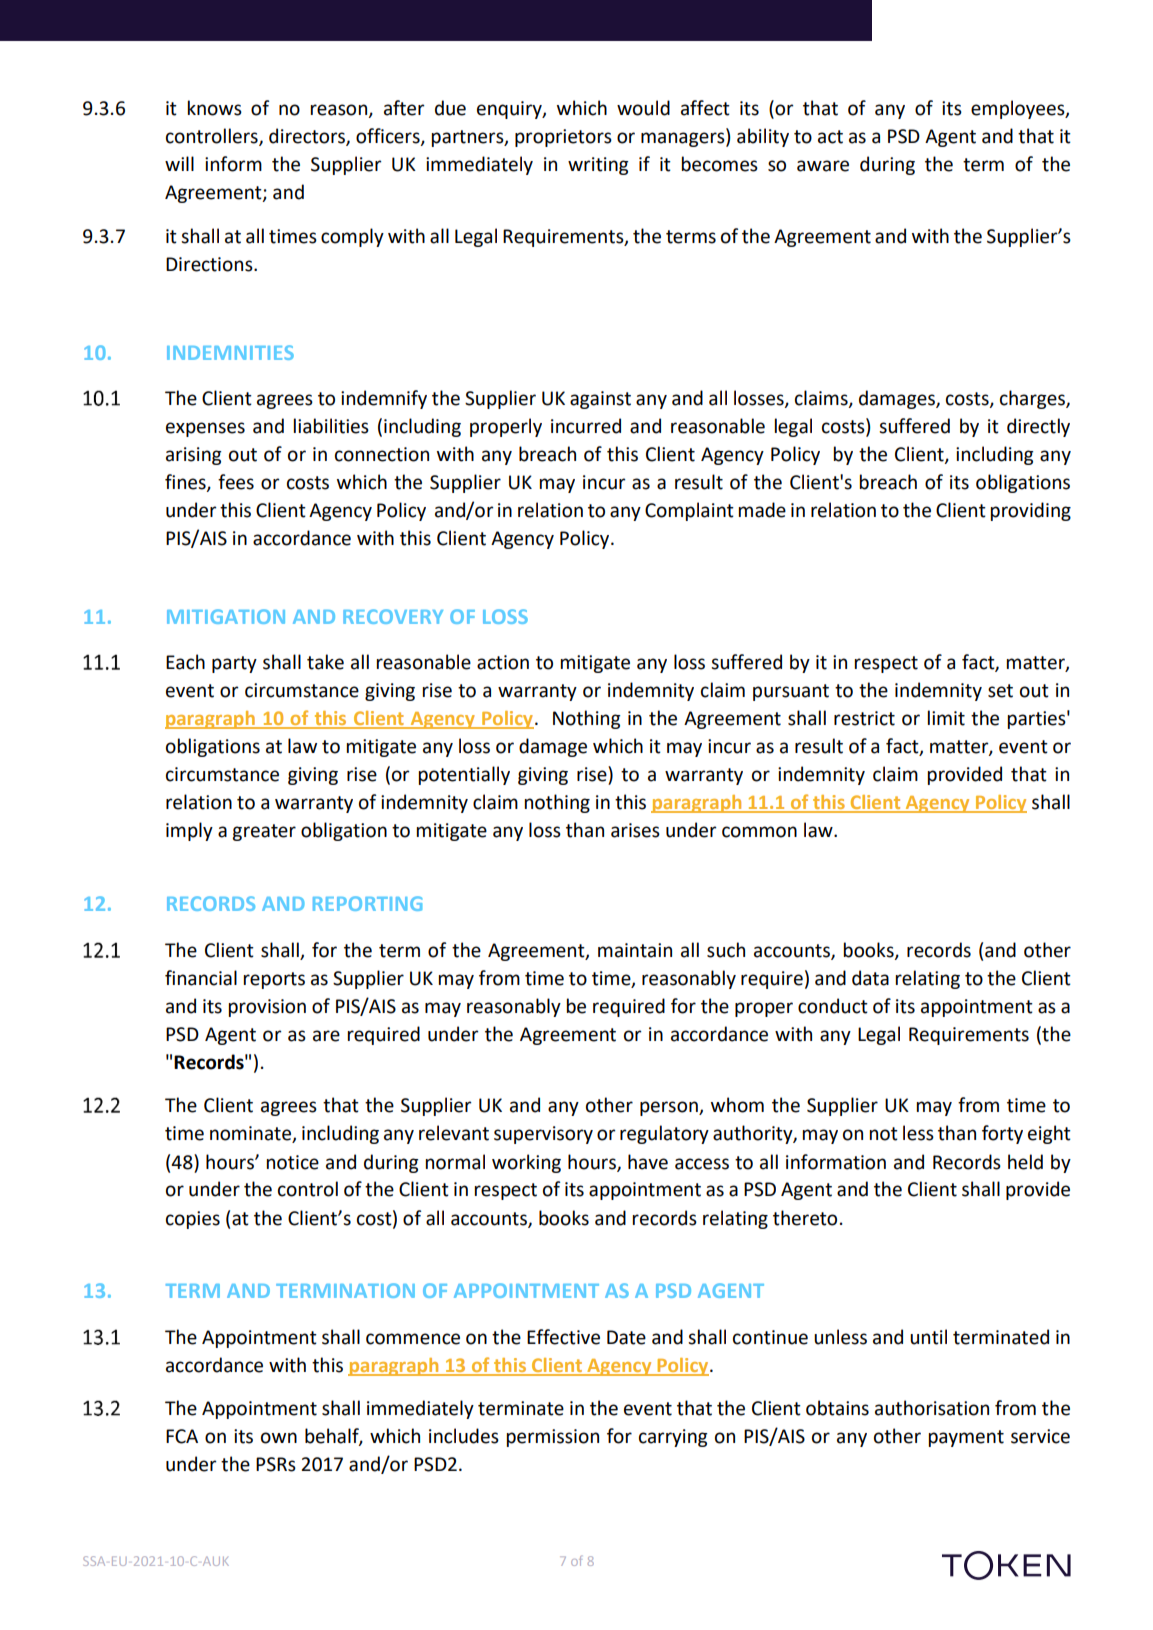 The width and height of the image is (1153, 1630). What do you see at coordinates (279, 1438) in the image?
I see `own` at bounding box center [279, 1438].
